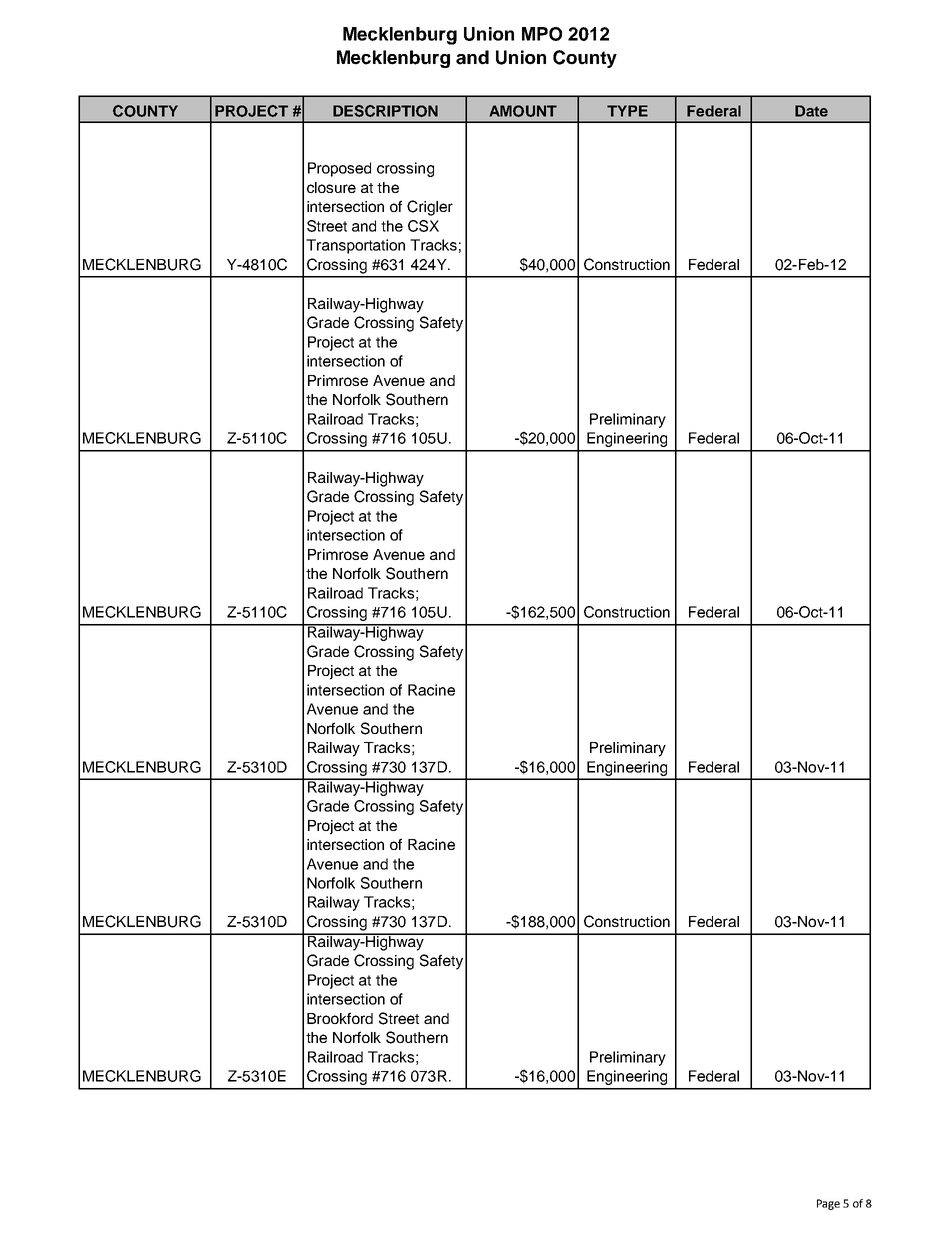 This screenshot has width=952, height=1233. What do you see at coordinates (627, 111) in the screenshot?
I see `TYPE` at bounding box center [627, 111].
